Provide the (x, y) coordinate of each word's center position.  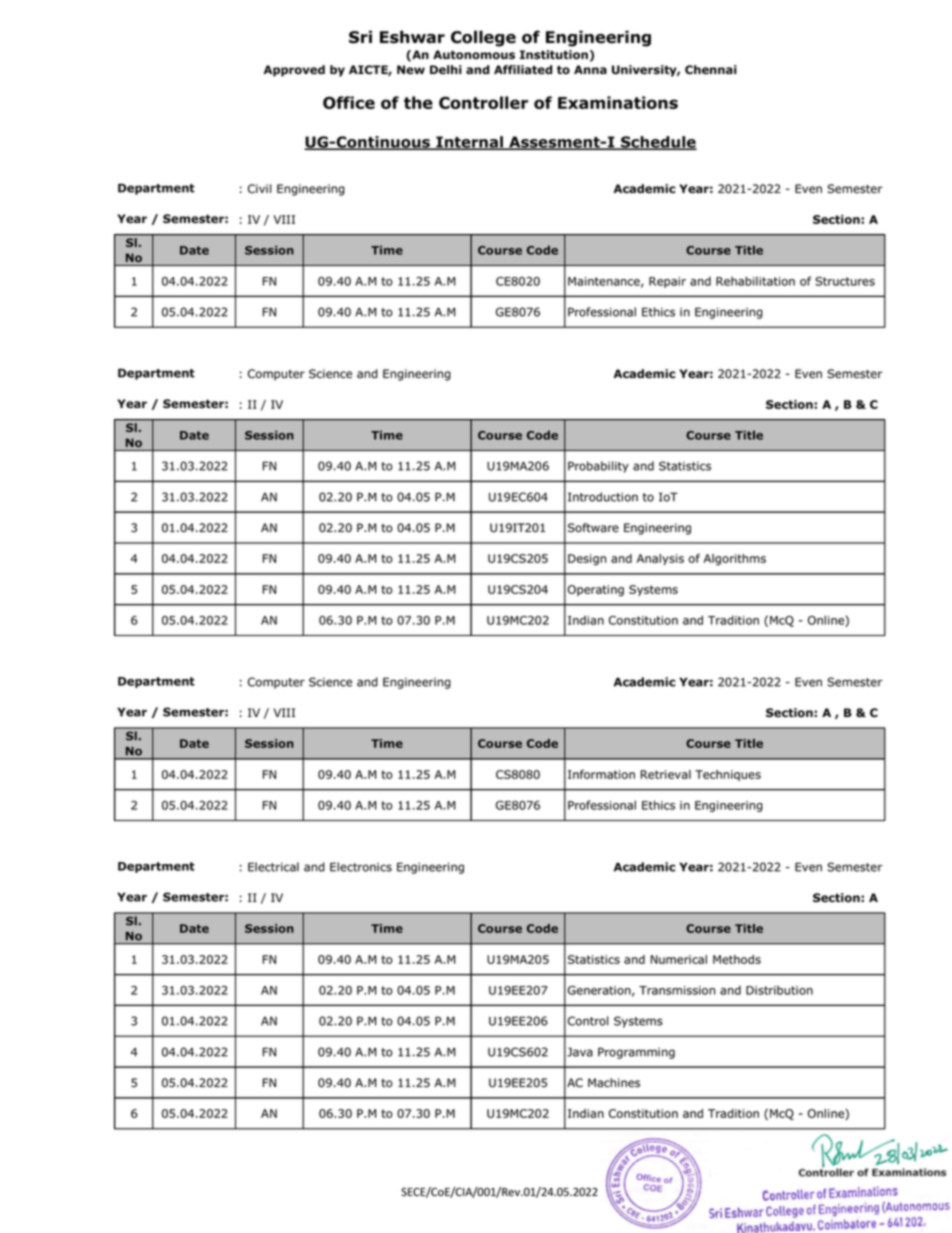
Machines (614, 1083)
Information (601, 774)
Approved (294, 71)
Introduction (603, 497)
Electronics (361, 867)
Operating (596, 591)
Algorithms (734, 560)
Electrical (273, 867)
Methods (737, 959)
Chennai (711, 69)
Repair (667, 282)
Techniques (728, 775)
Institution (554, 55)
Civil (259, 189)
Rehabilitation (755, 281)
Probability (598, 467)
